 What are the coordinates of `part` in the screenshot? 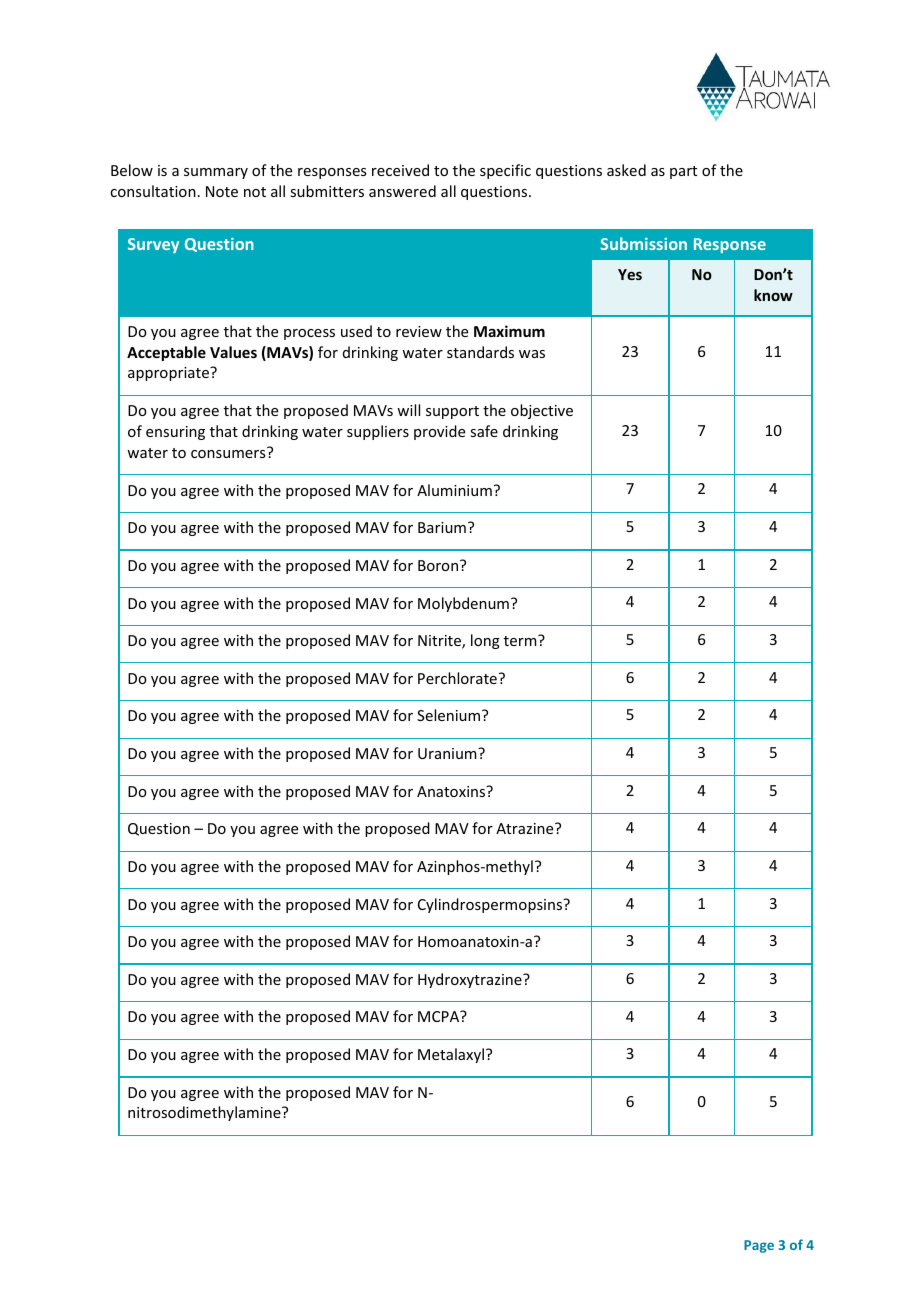 It's located at (683, 172).
